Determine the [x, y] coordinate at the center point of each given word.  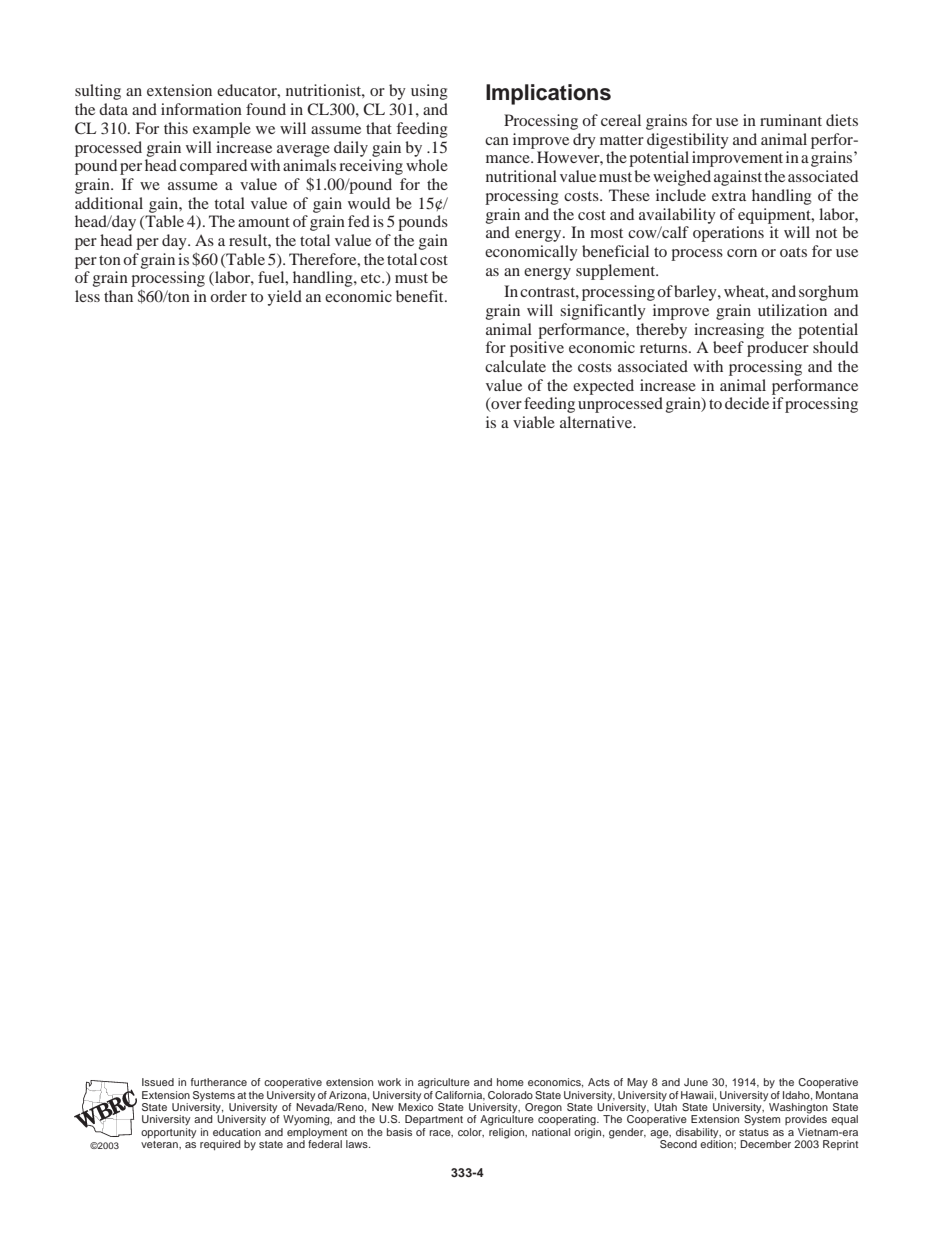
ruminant [791, 120]
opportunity [168, 1133]
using [429, 92]
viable [534, 422]
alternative [597, 422]
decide [747, 403]
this [176, 128]
